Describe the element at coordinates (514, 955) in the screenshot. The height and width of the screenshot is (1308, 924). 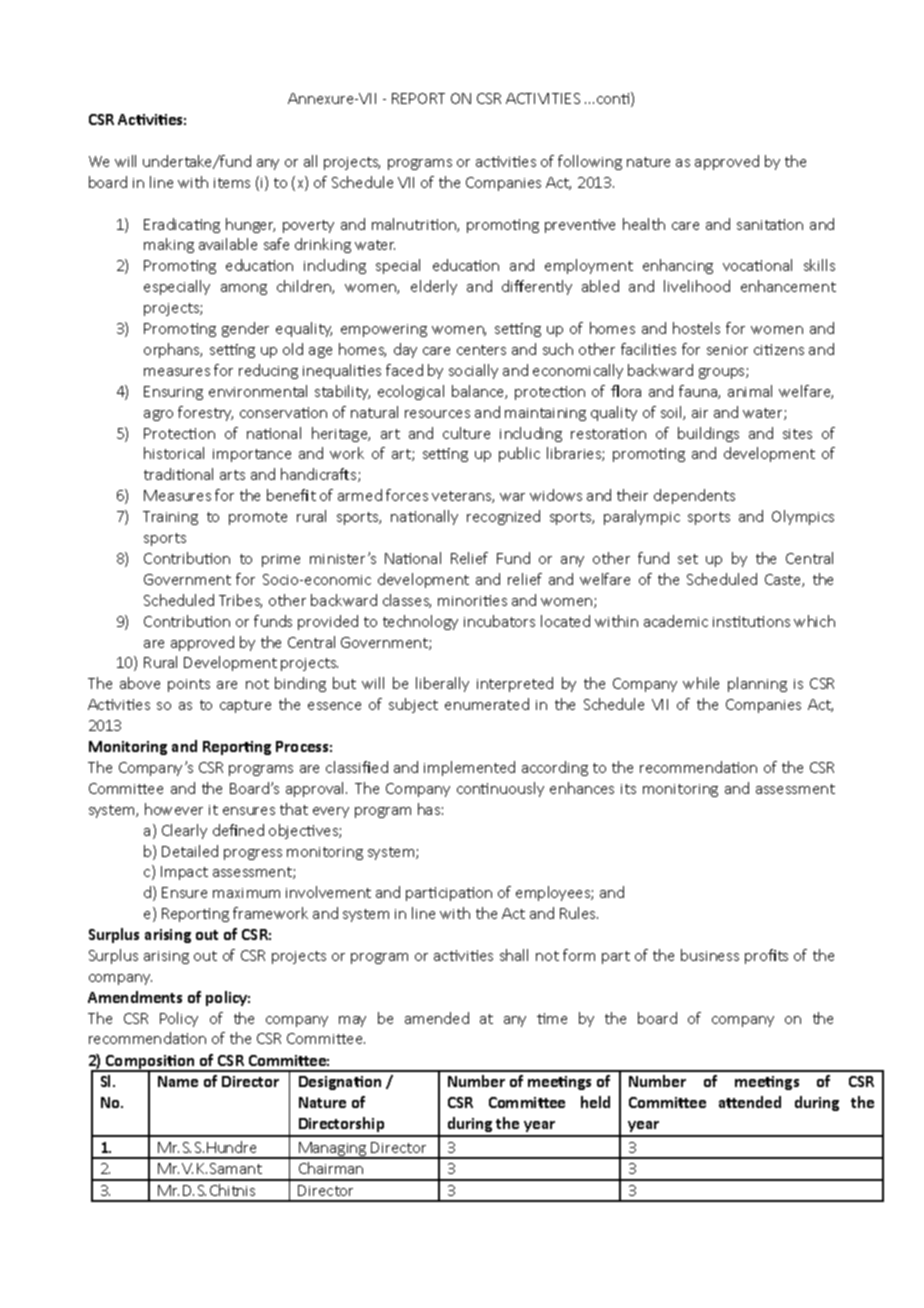
I see `shall` at that location.
